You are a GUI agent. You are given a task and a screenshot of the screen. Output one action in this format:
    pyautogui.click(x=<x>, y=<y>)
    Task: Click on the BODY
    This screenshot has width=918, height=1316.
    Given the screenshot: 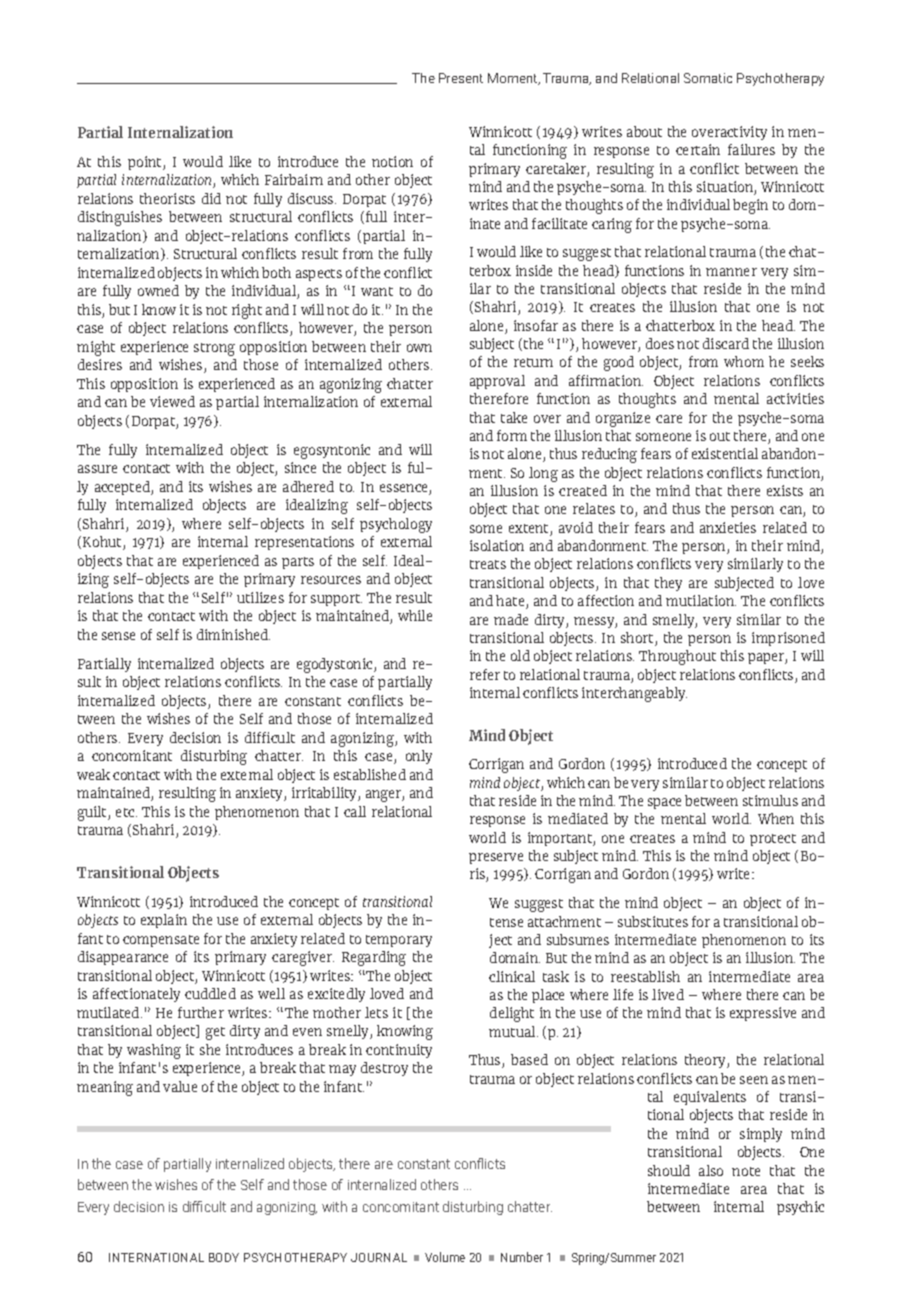 What is the action you would take?
    pyautogui.click(x=224, y=1257)
